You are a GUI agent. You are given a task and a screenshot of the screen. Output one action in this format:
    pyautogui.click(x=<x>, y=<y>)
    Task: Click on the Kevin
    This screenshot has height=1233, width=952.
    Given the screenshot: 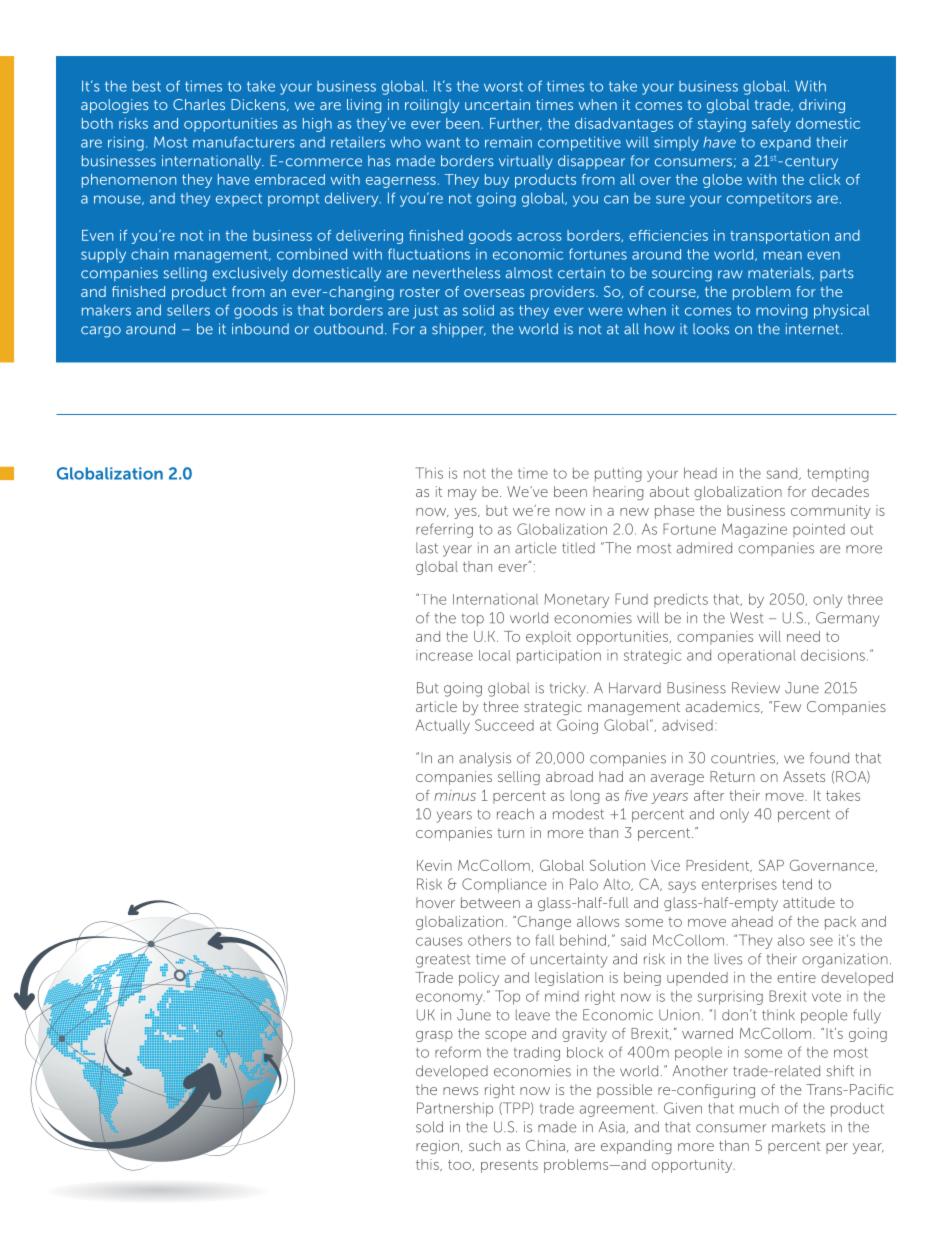 What is the action you would take?
    pyautogui.click(x=434, y=865)
